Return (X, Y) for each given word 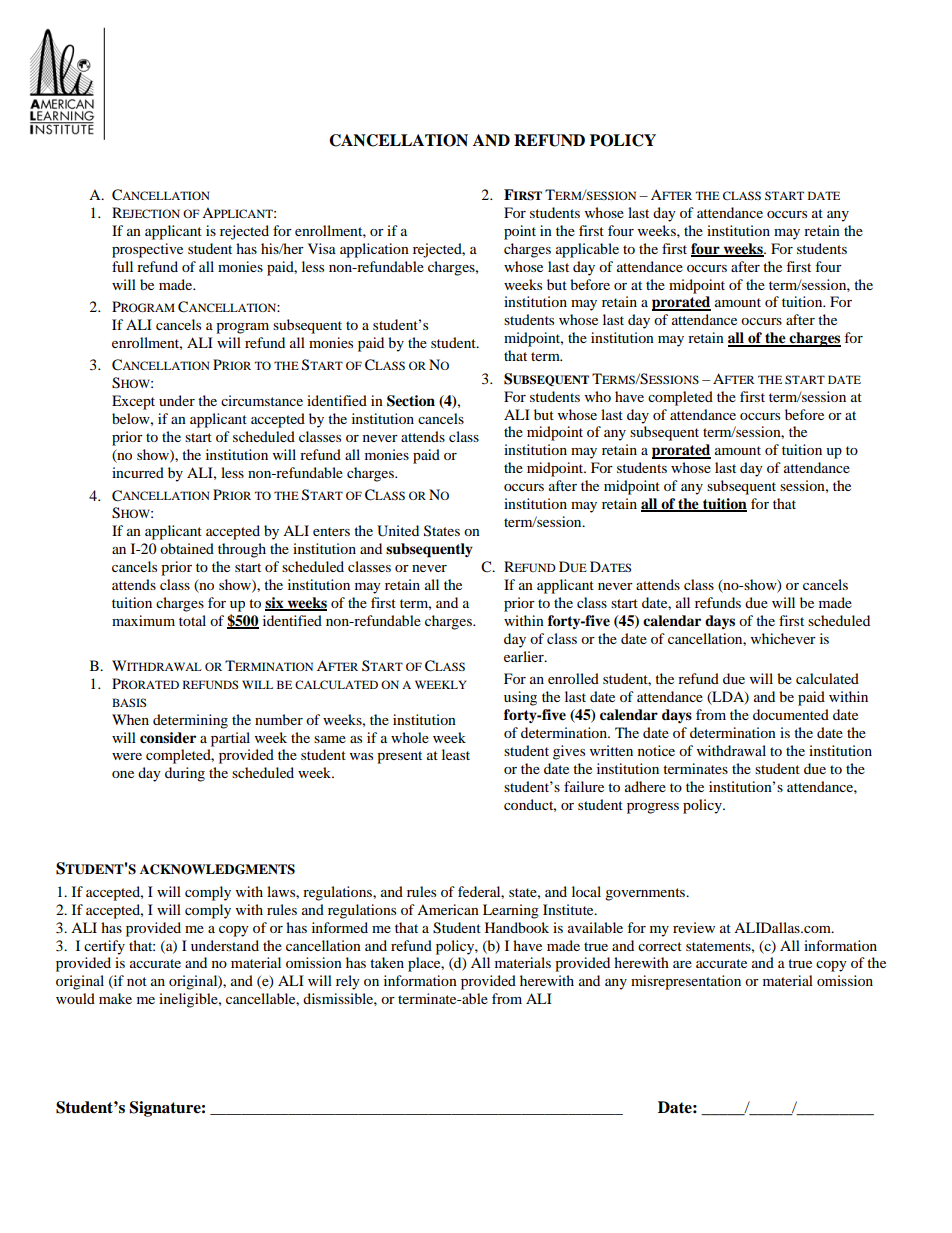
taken (387, 962)
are (682, 964)
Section (411, 401)
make (115, 998)
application (374, 250)
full (122, 266)
